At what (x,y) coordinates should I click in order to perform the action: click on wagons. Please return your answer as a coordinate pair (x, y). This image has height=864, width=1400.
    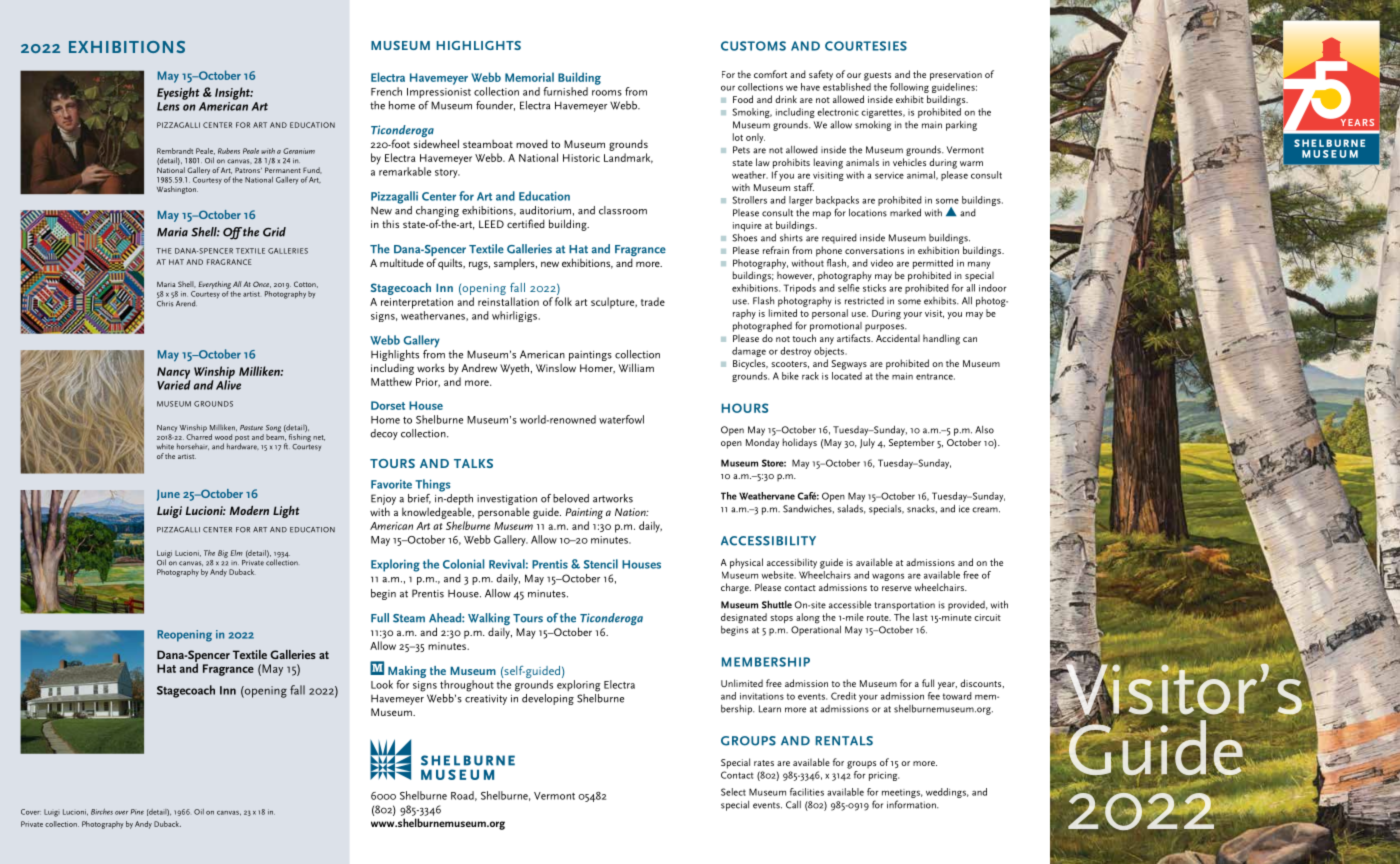
    Looking at the image, I should click on (888, 577).
